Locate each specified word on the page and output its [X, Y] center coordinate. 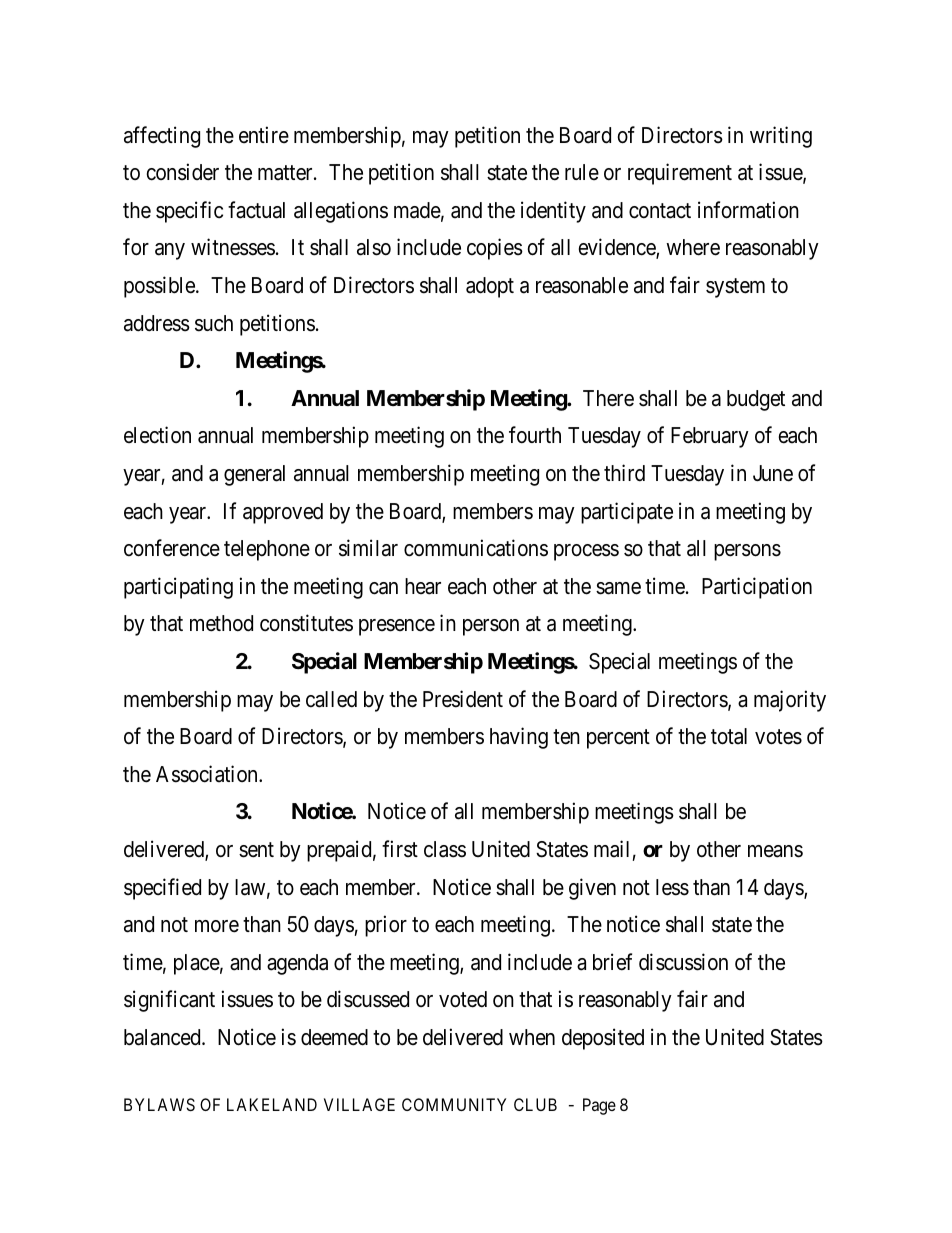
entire [264, 134]
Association [208, 774]
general [254, 475]
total [729, 736]
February [710, 437]
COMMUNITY [454, 1104]
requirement [680, 174]
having [519, 738]
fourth [535, 435]
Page [599, 1106]
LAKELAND [272, 1104]
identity [553, 212]
